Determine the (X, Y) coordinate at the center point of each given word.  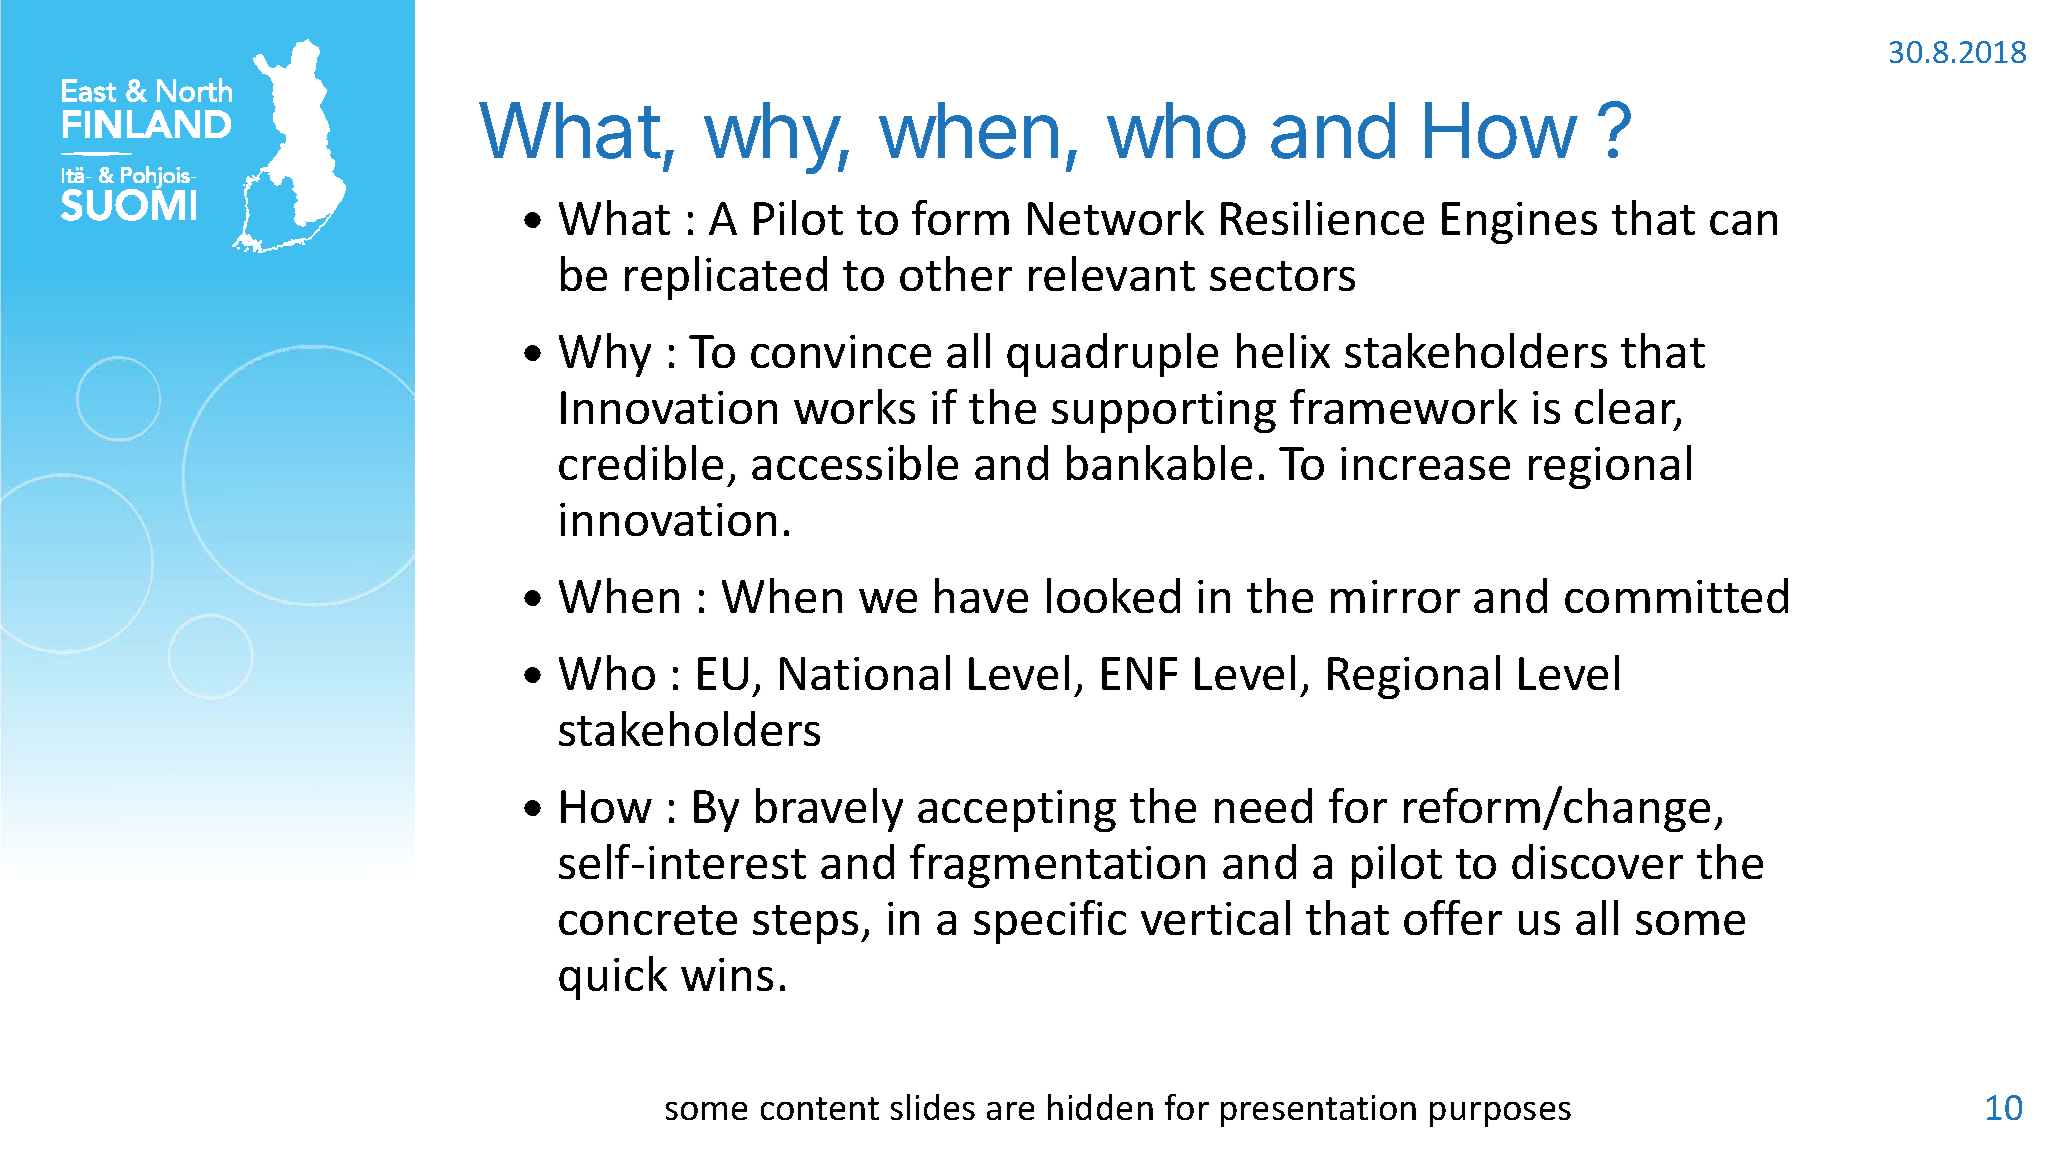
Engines (1519, 223)
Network (1116, 217)
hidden (1100, 1107)
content (820, 1108)
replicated (726, 278)
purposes (1500, 1114)
